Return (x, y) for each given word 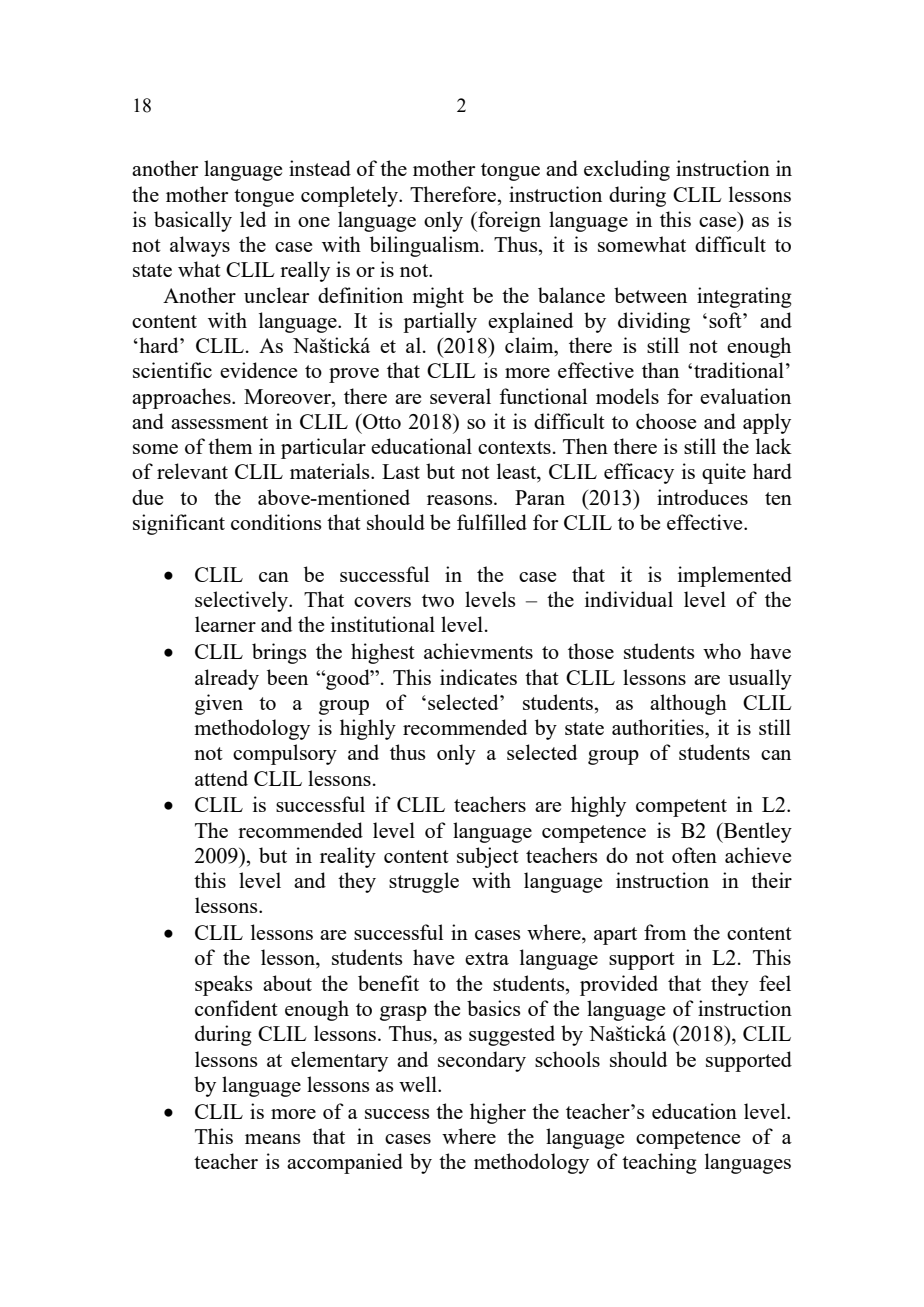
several (460, 396)
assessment (219, 422)
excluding (627, 170)
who (722, 651)
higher (498, 1113)
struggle (424, 882)
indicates (478, 677)
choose (666, 421)
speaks (224, 985)
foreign (508, 221)
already (227, 679)
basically (193, 221)
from (665, 932)
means (273, 1139)
